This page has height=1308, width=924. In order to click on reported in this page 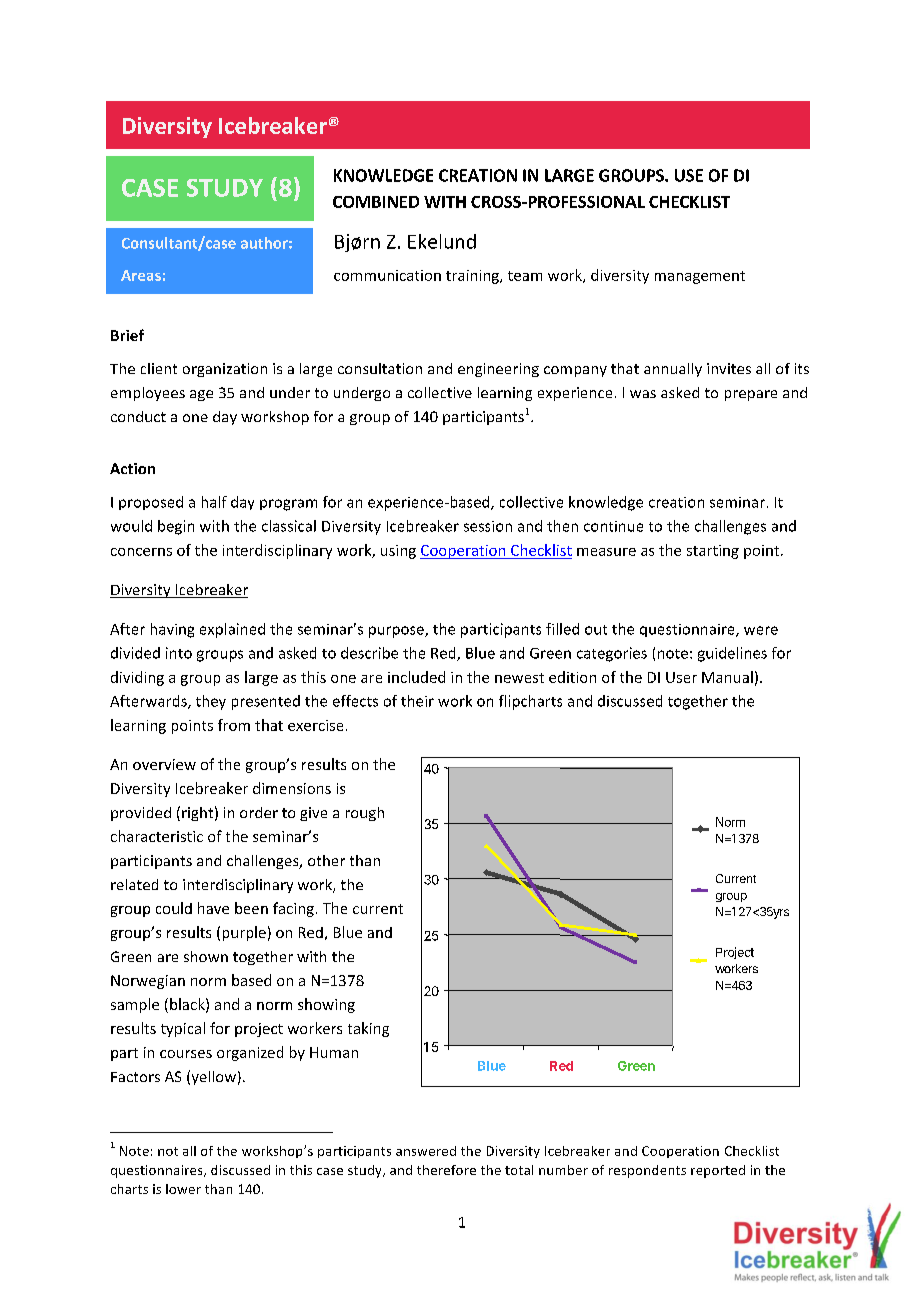, I will do `click(718, 1171)`.
